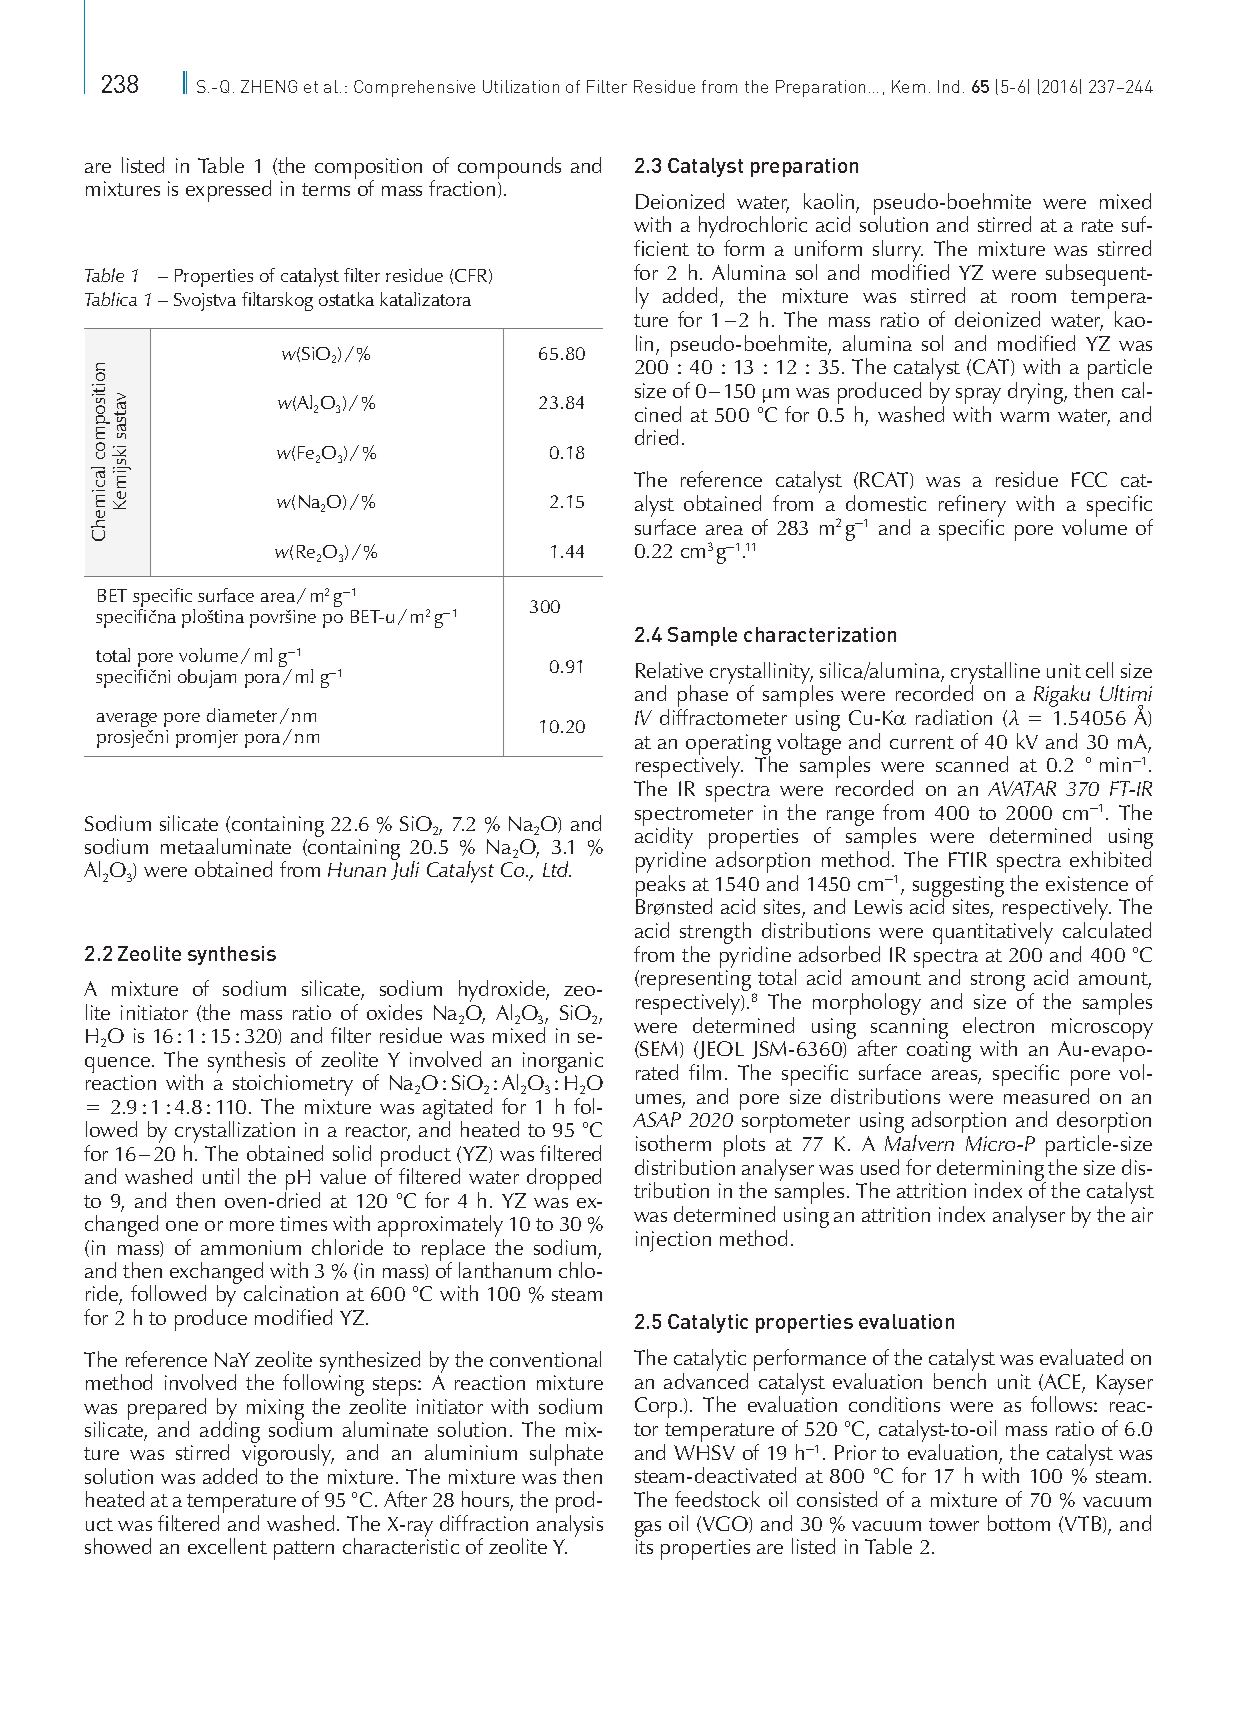  Describe the element at coordinates (998, 1025) in the screenshot. I see `electron` at that location.
